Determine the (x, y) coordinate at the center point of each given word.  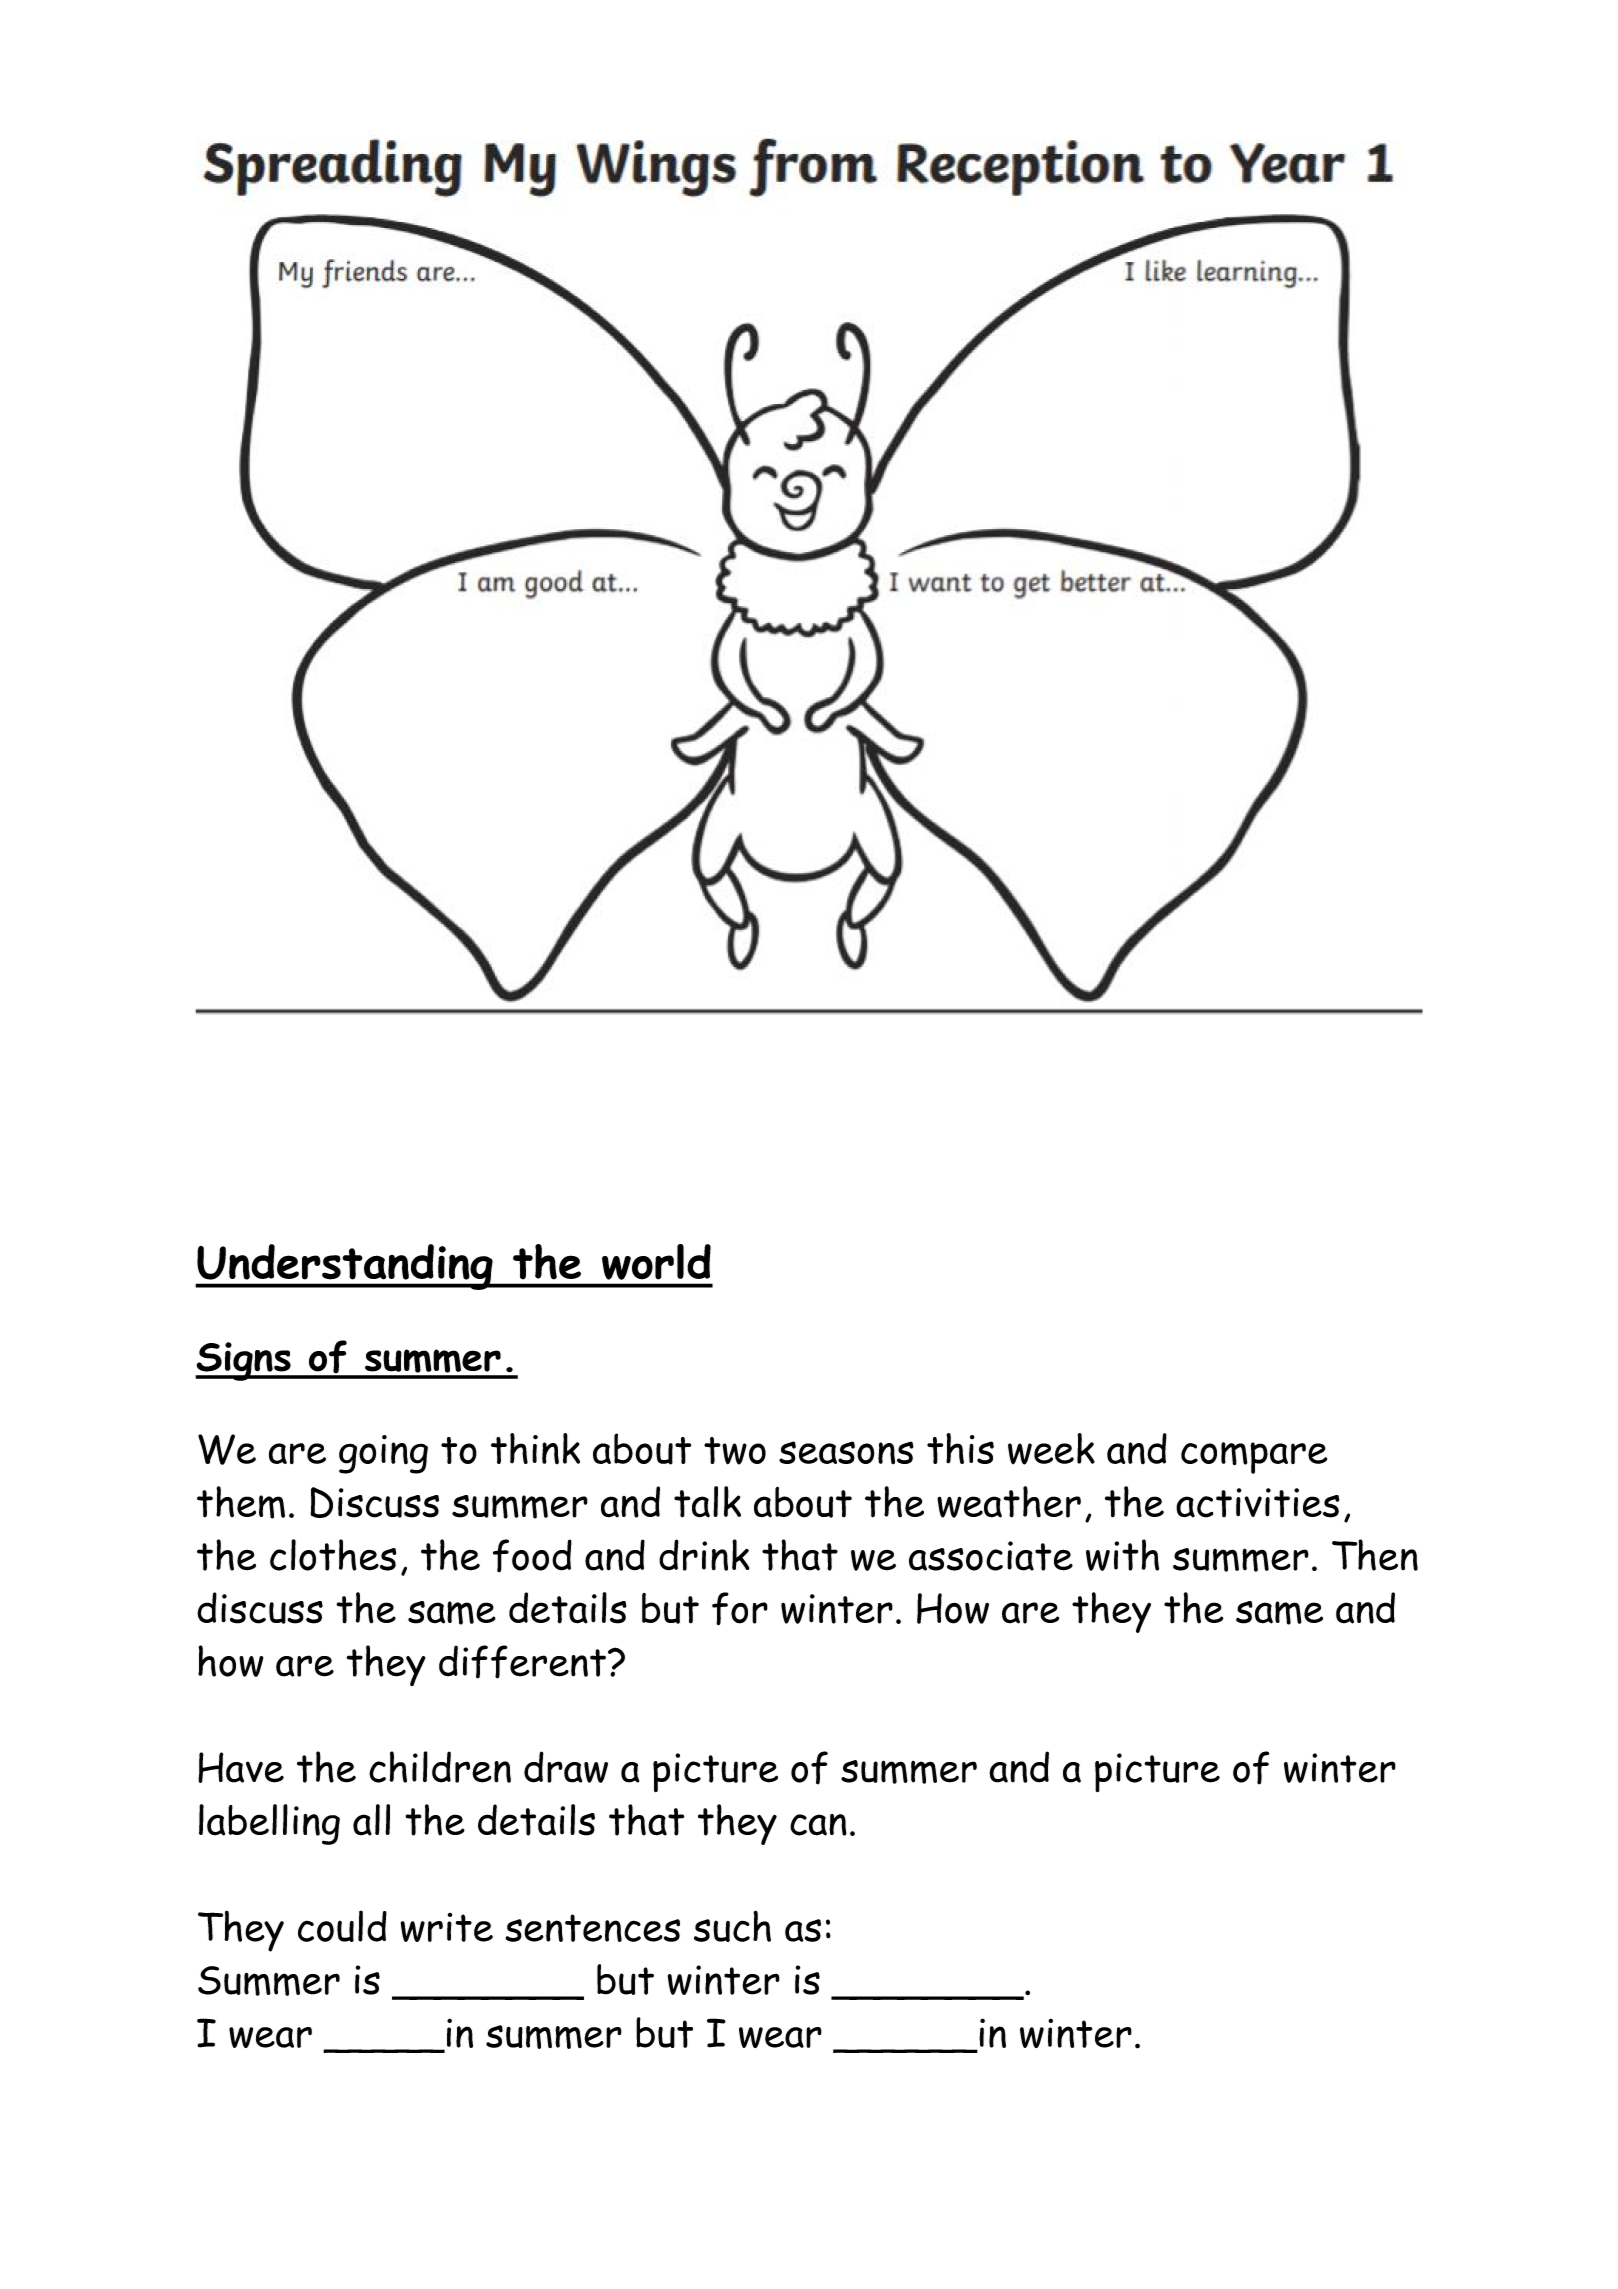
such (732, 1926)
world (656, 1262)
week (1051, 1449)
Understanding (345, 1267)
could (342, 1926)
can (818, 1825)
